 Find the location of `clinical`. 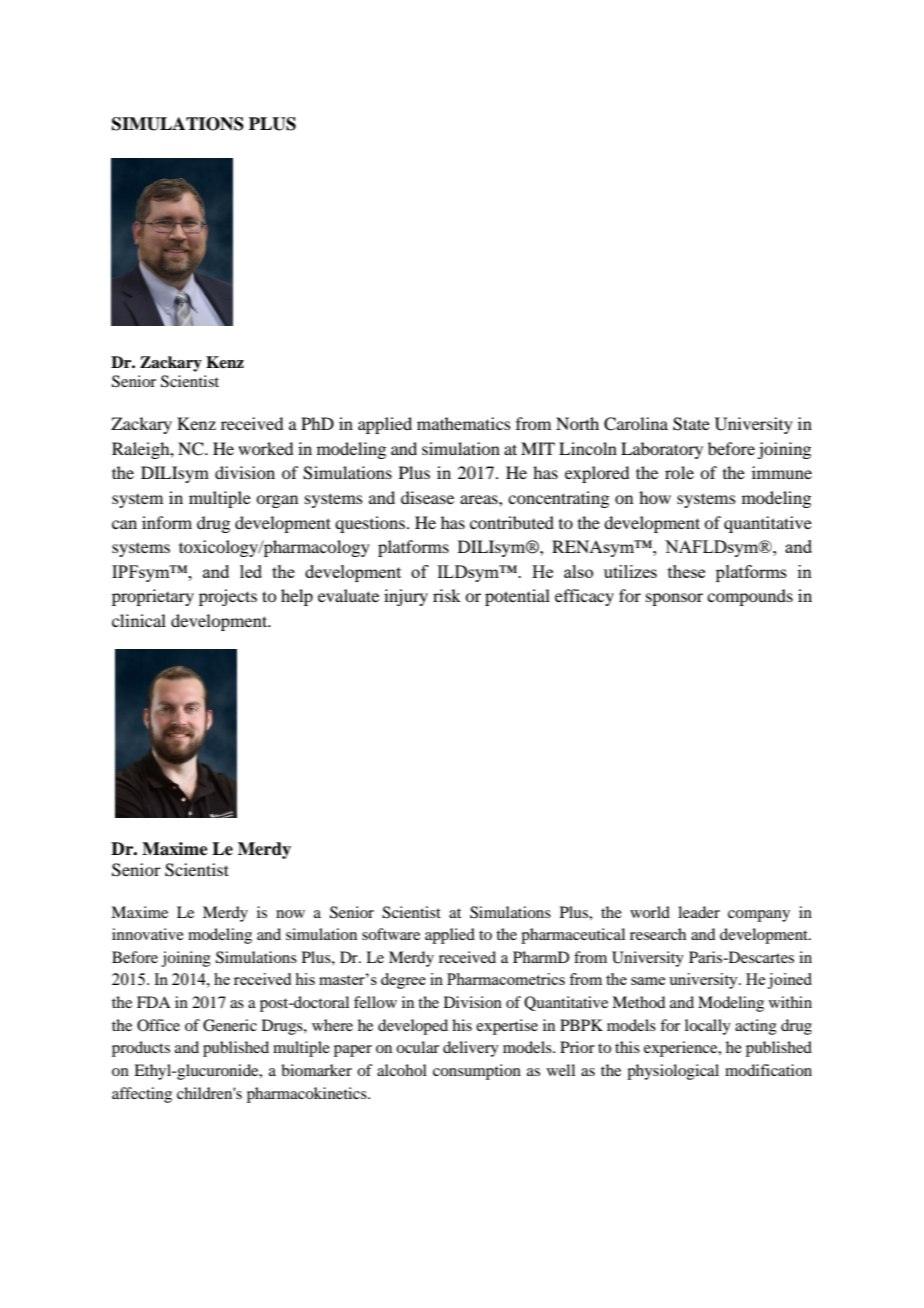

clinical is located at coordinates (139, 620).
